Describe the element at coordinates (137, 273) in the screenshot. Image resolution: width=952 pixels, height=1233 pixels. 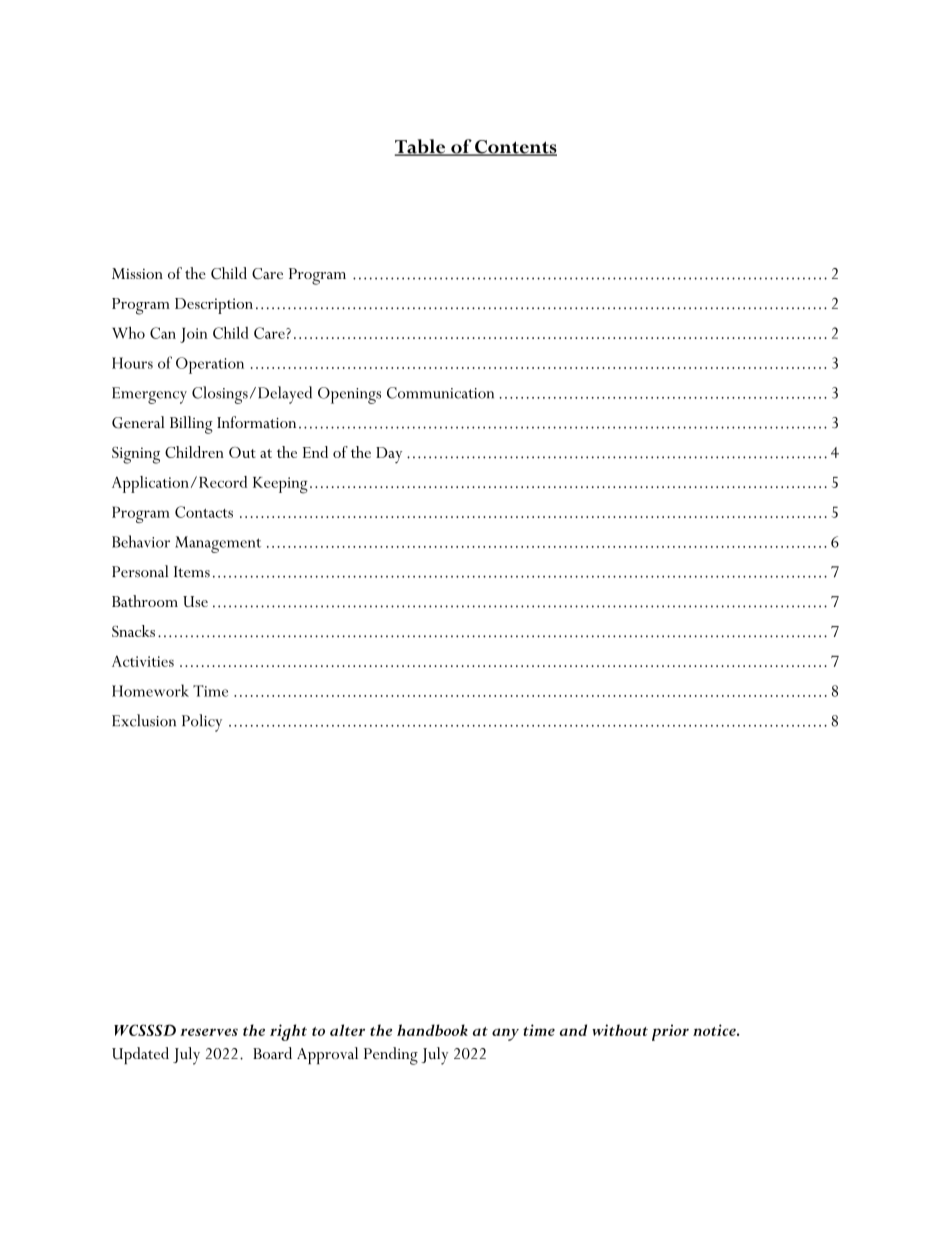
I see `Mission` at that location.
